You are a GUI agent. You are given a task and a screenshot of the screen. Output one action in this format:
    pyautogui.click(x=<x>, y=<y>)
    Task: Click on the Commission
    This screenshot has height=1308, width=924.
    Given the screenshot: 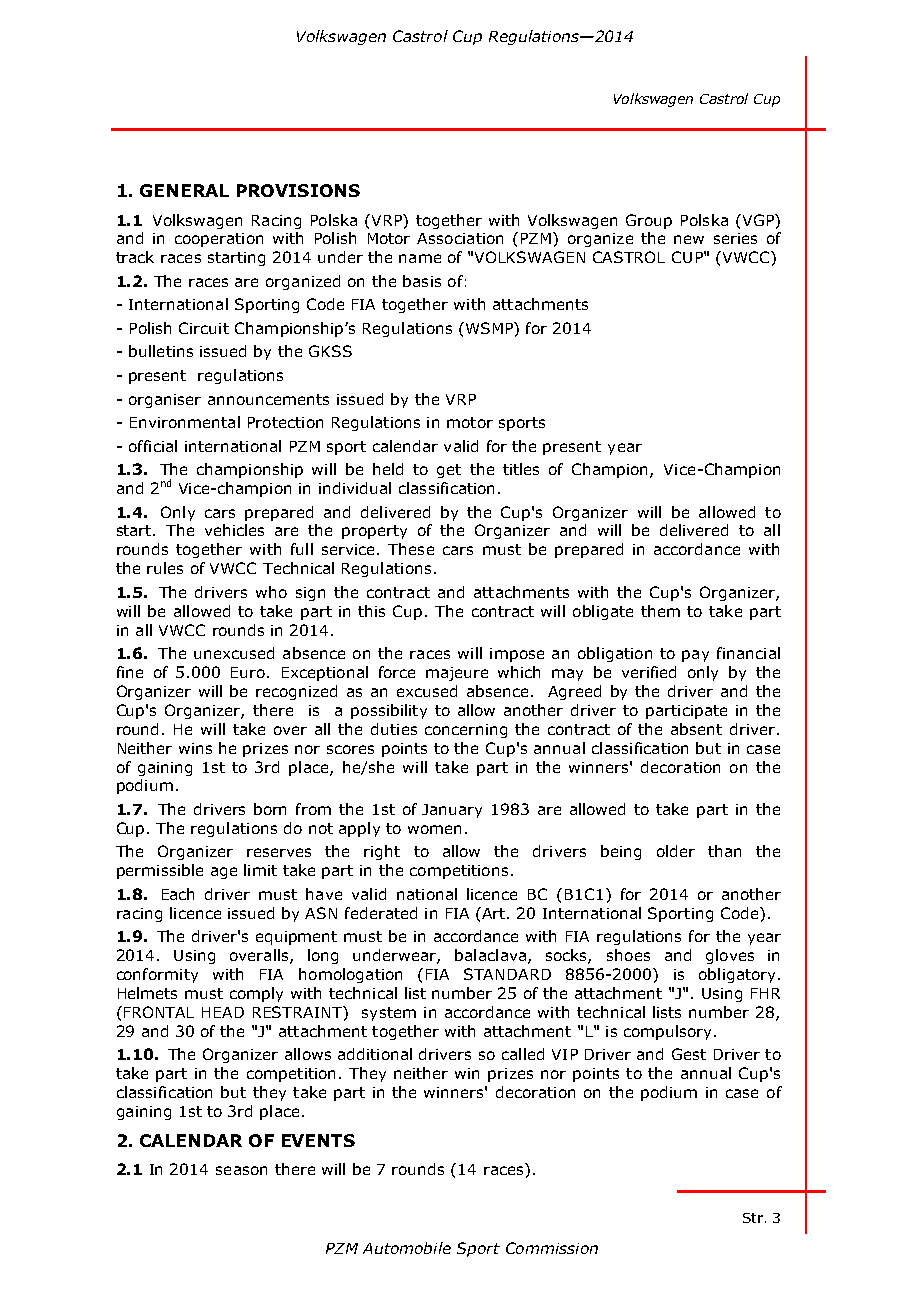 What is the action you would take?
    pyautogui.click(x=552, y=1248)
